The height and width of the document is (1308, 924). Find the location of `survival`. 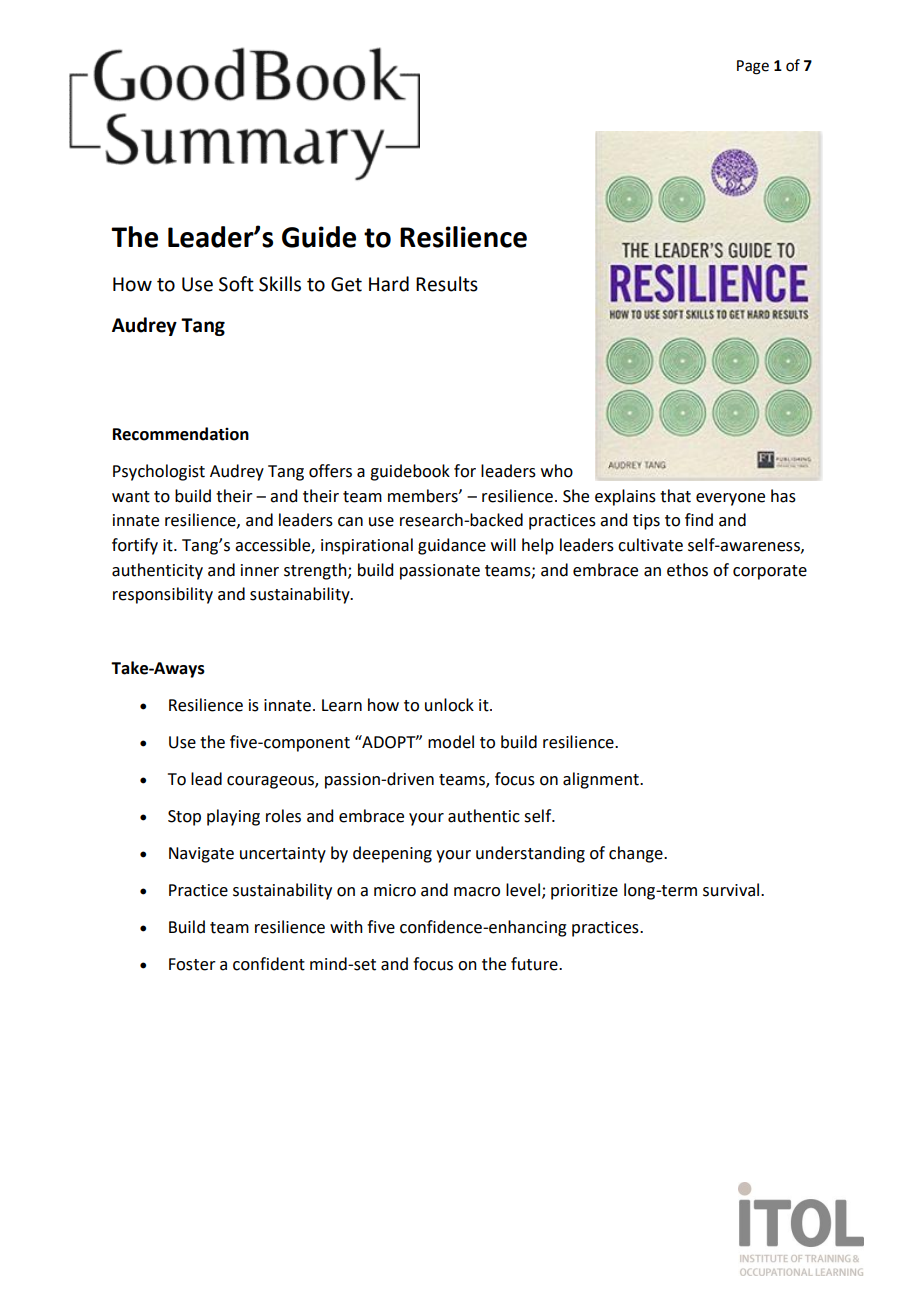

survival is located at coordinates (731, 890).
